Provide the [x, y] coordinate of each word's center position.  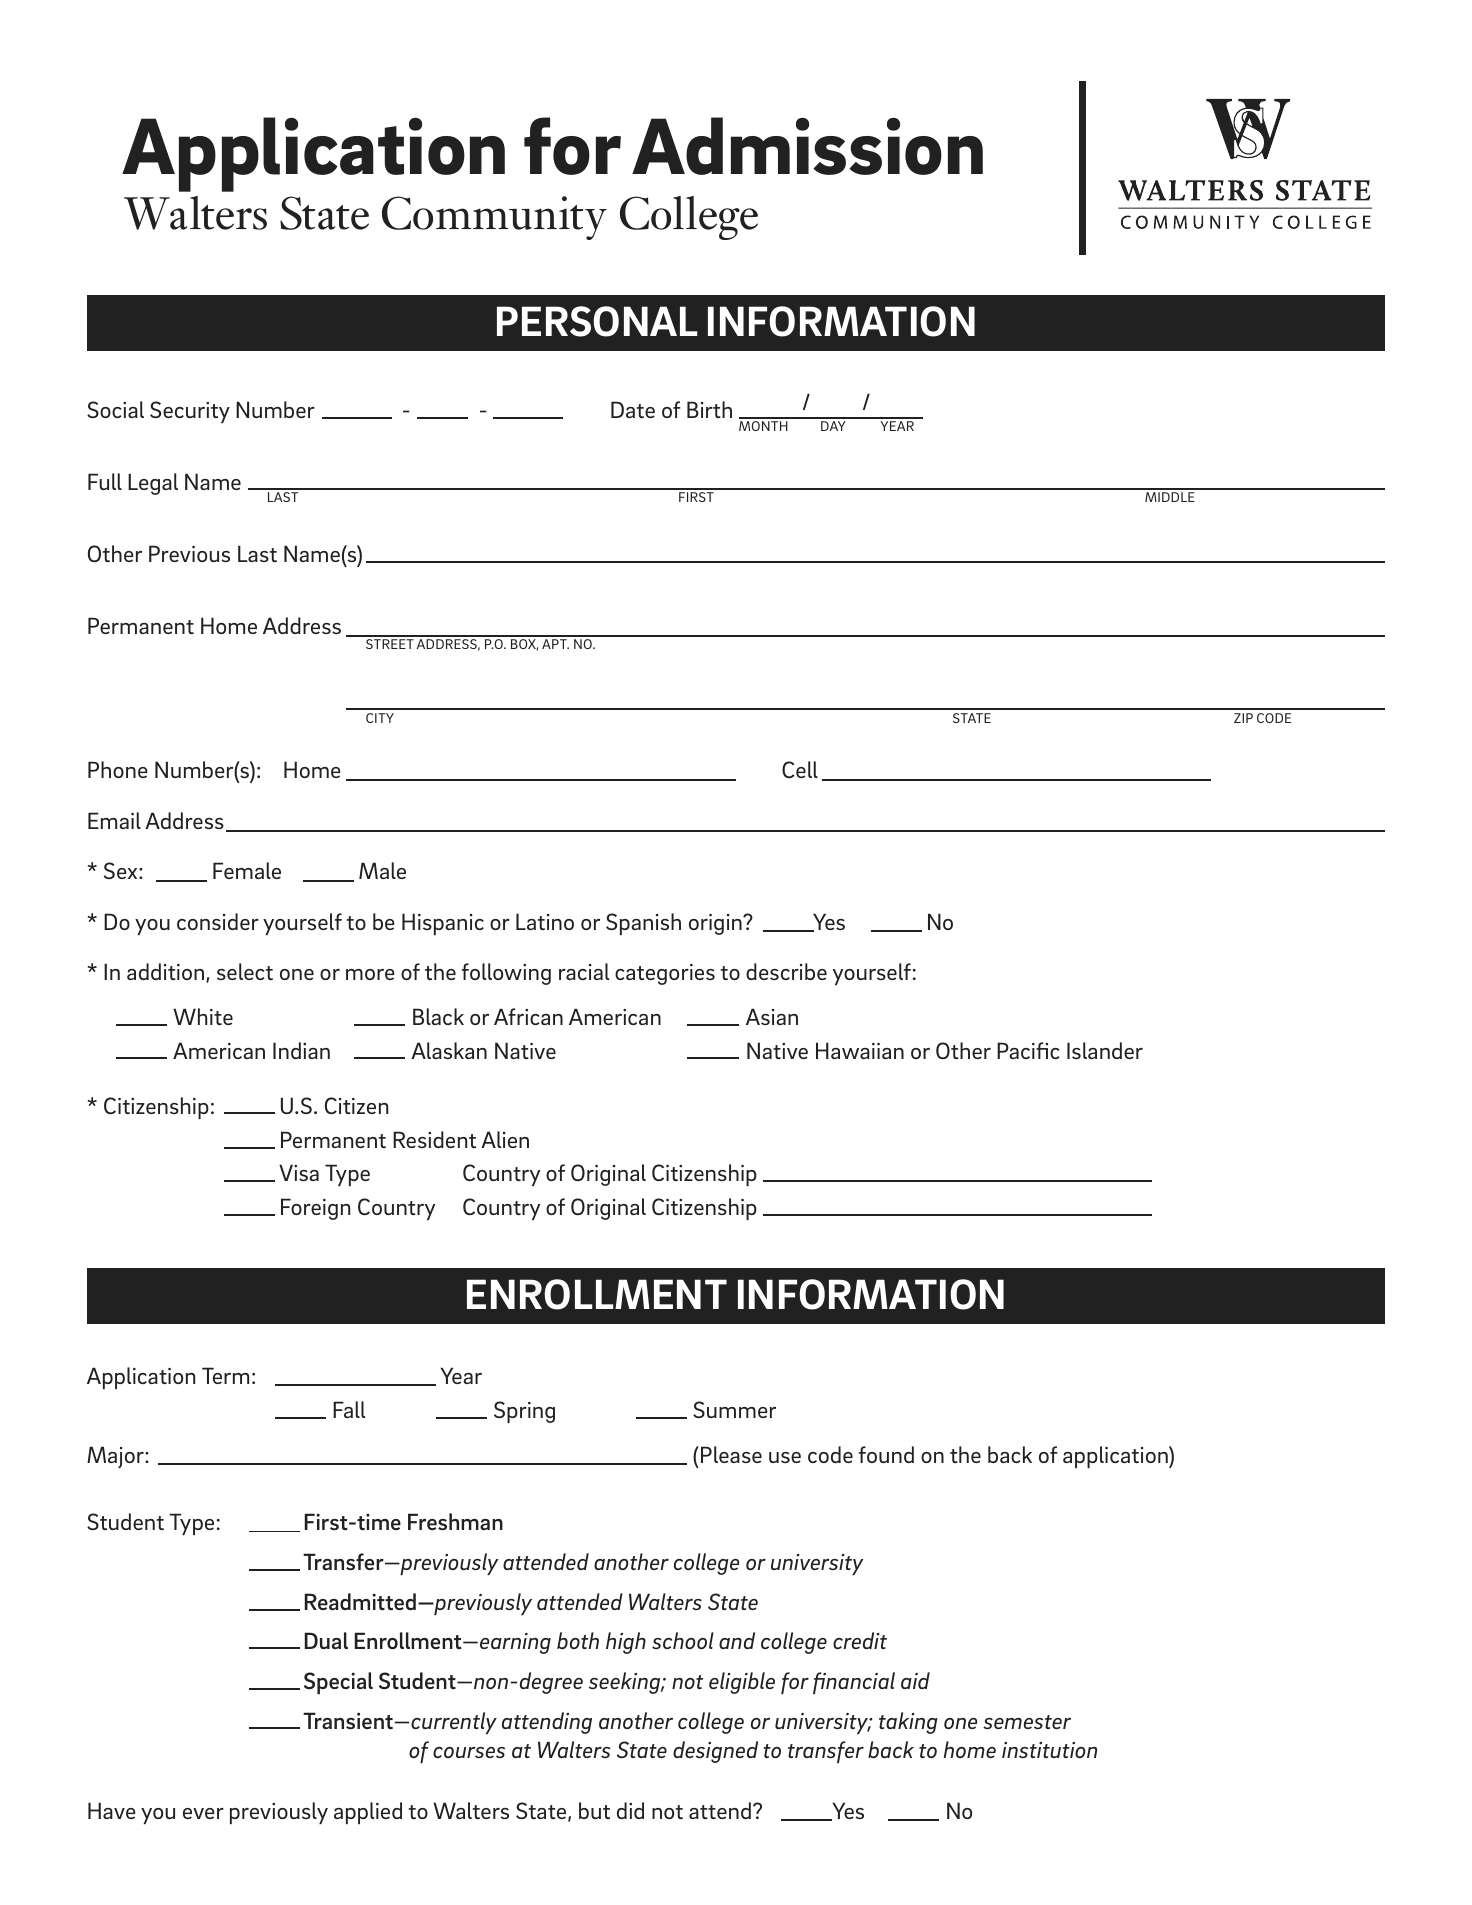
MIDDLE [1170, 497]
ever [203, 1813]
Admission [807, 146]
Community [494, 218]
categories [665, 974]
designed [715, 1752]
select [245, 971]
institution [1049, 1750]
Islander [1105, 1050]
